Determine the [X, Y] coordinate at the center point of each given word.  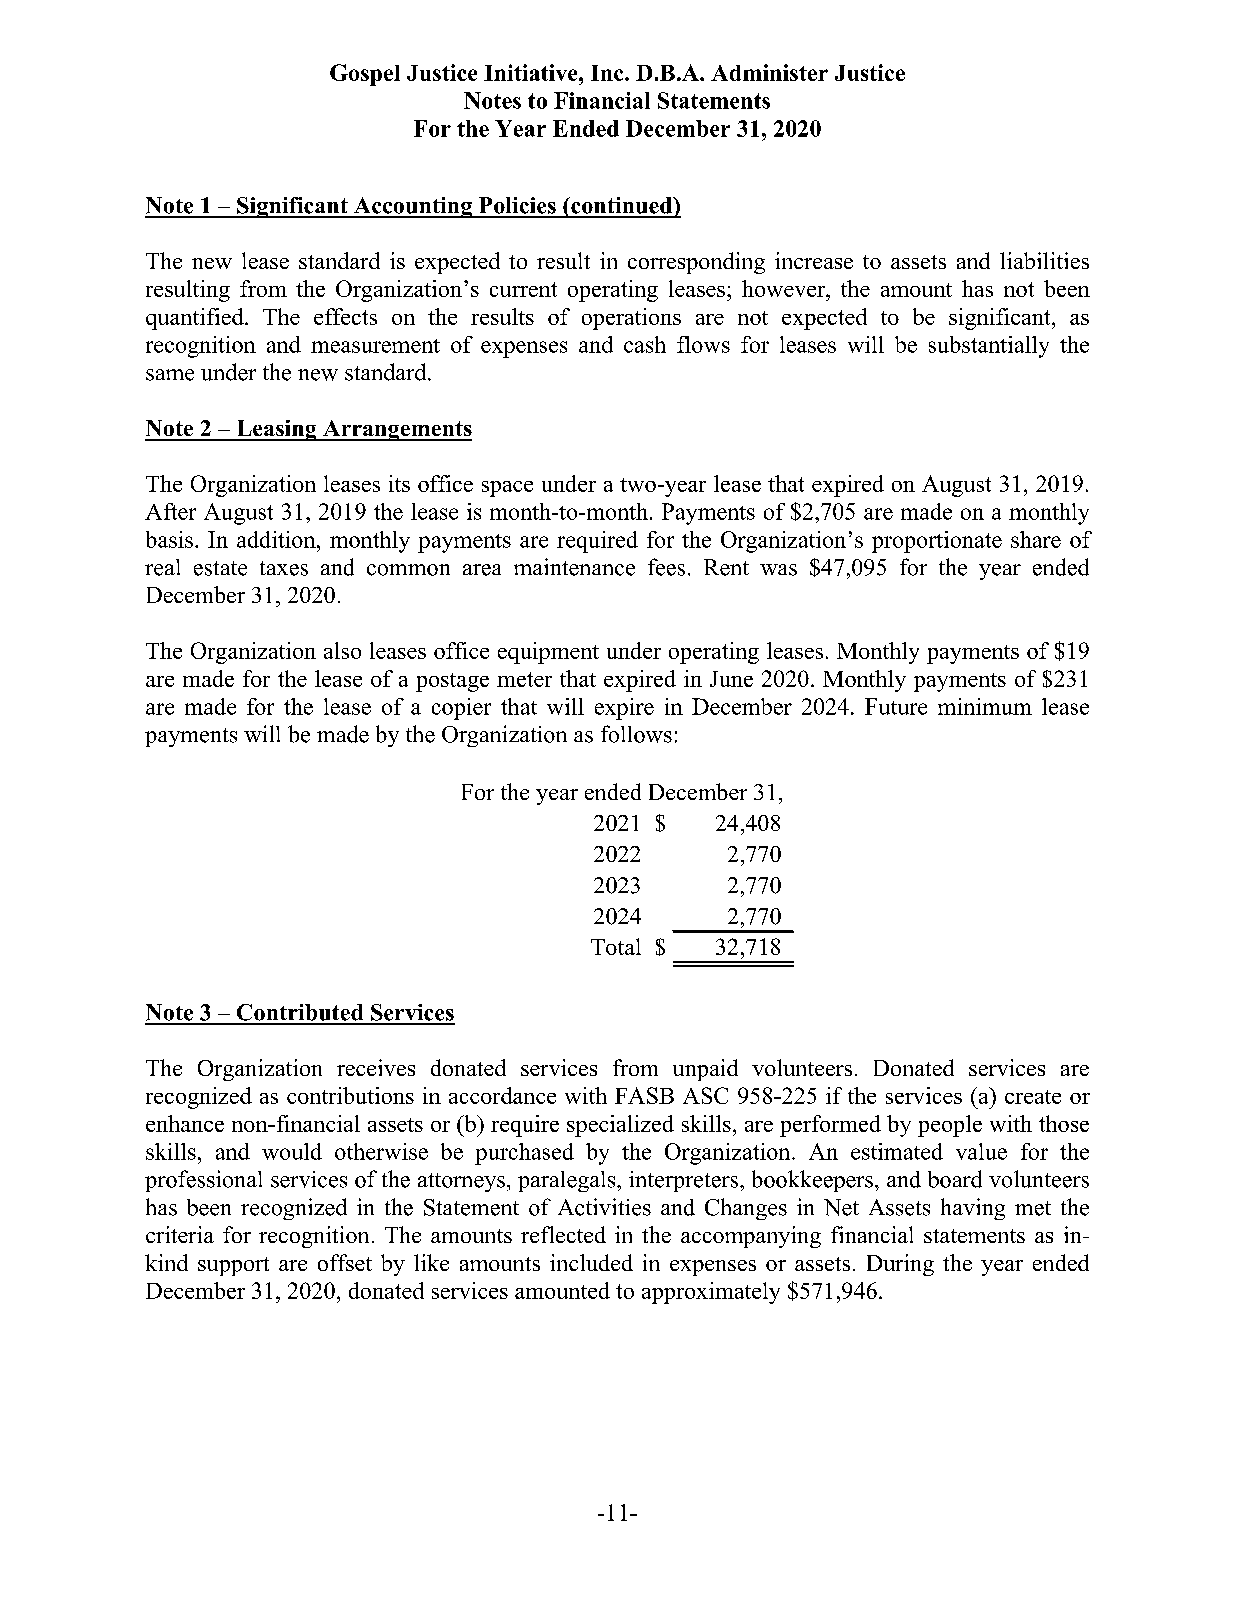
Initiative [532, 72]
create [1033, 1097]
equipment [548, 653]
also [342, 650]
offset [345, 1262]
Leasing [276, 430]
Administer [769, 72]
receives [376, 1067]
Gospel [365, 75]
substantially [989, 347]
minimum [985, 706]
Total [616, 946]
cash [645, 344]
